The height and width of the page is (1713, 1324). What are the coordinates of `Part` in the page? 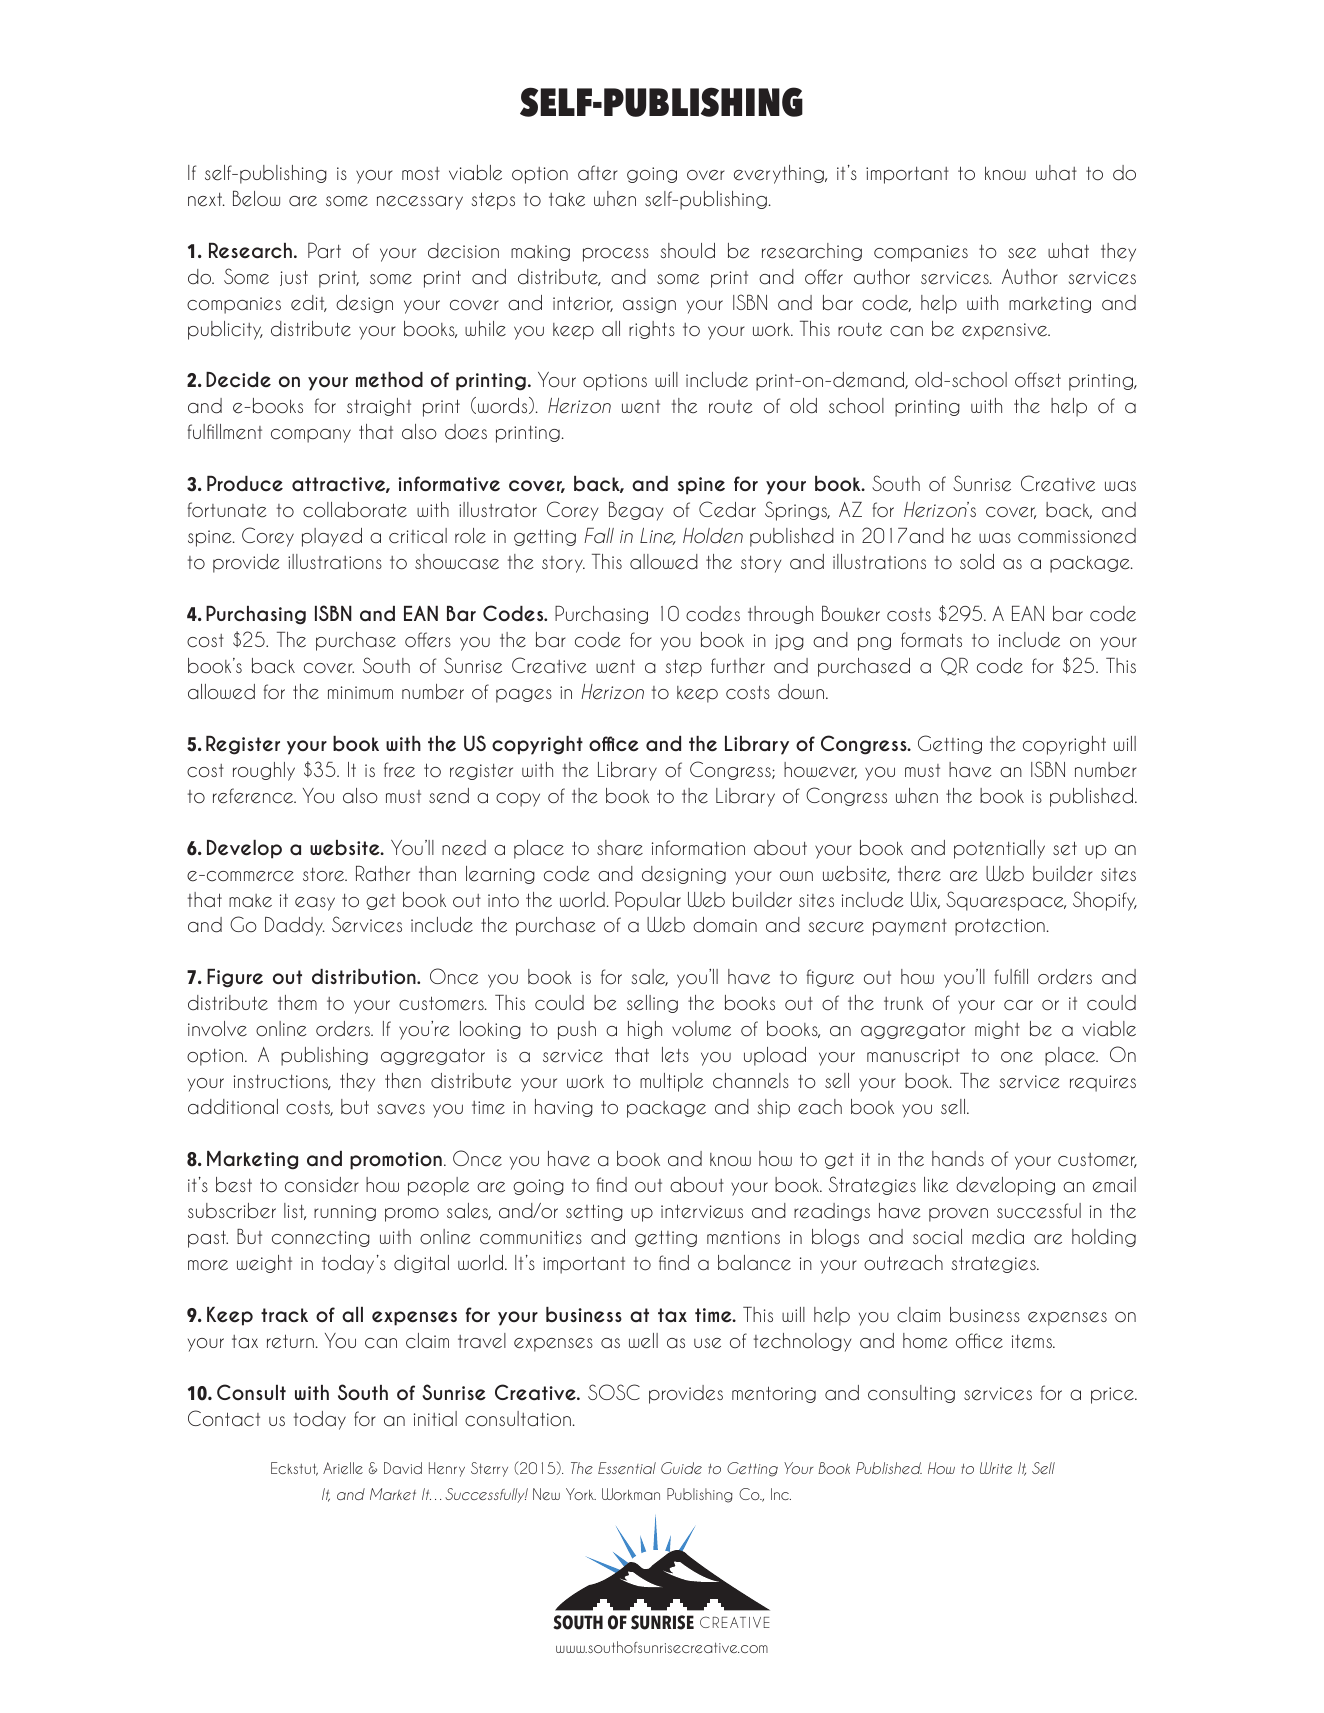 It's located at (324, 251).
